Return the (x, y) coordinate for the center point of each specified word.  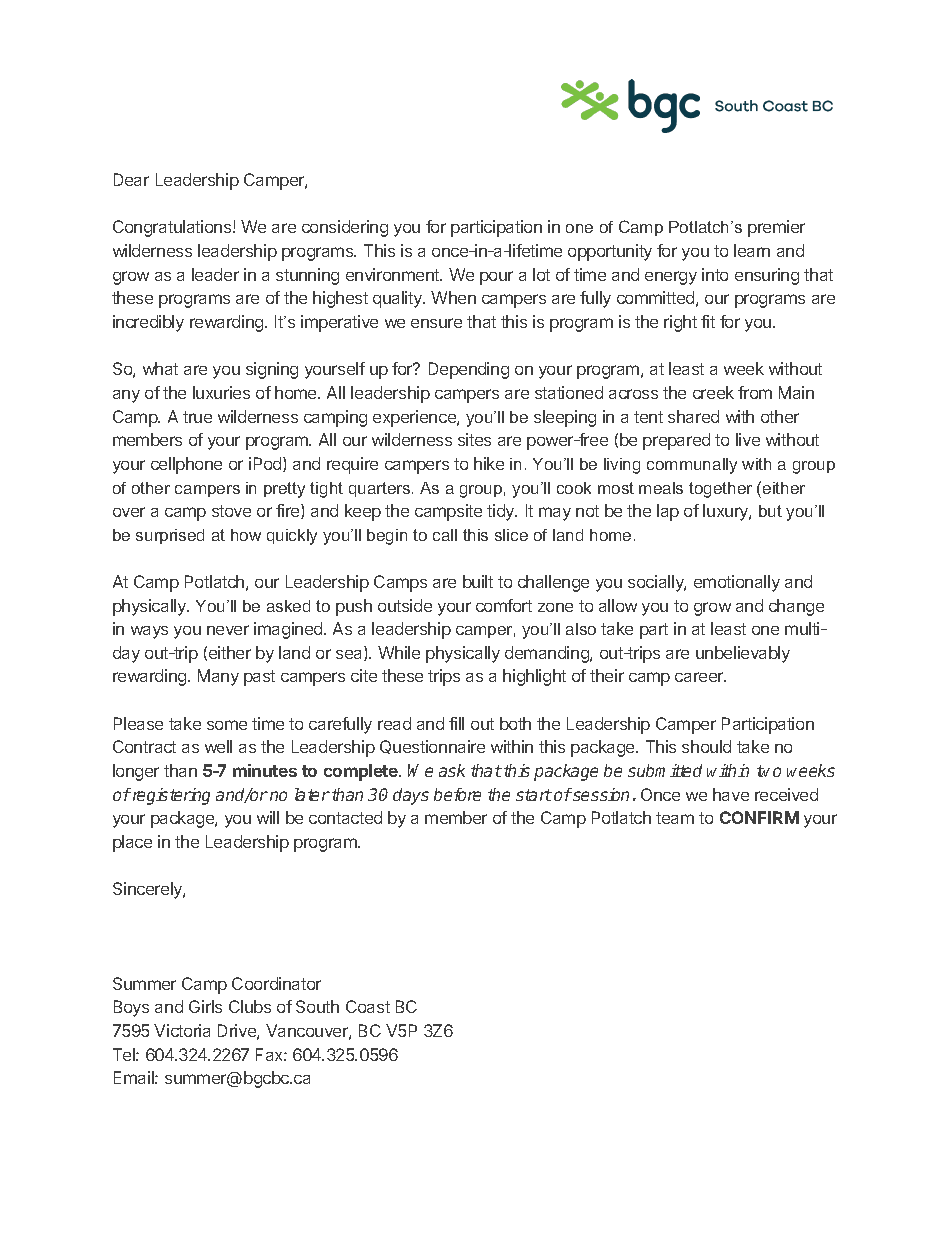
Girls (205, 1006)
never (228, 630)
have (731, 794)
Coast (368, 1006)
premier (776, 228)
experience (415, 418)
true (197, 417)
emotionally (737, 583)
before (457, 794)
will (268, 817)
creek (713, 392)
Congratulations (173, 228)
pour (496, 278)
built (478, 581)
